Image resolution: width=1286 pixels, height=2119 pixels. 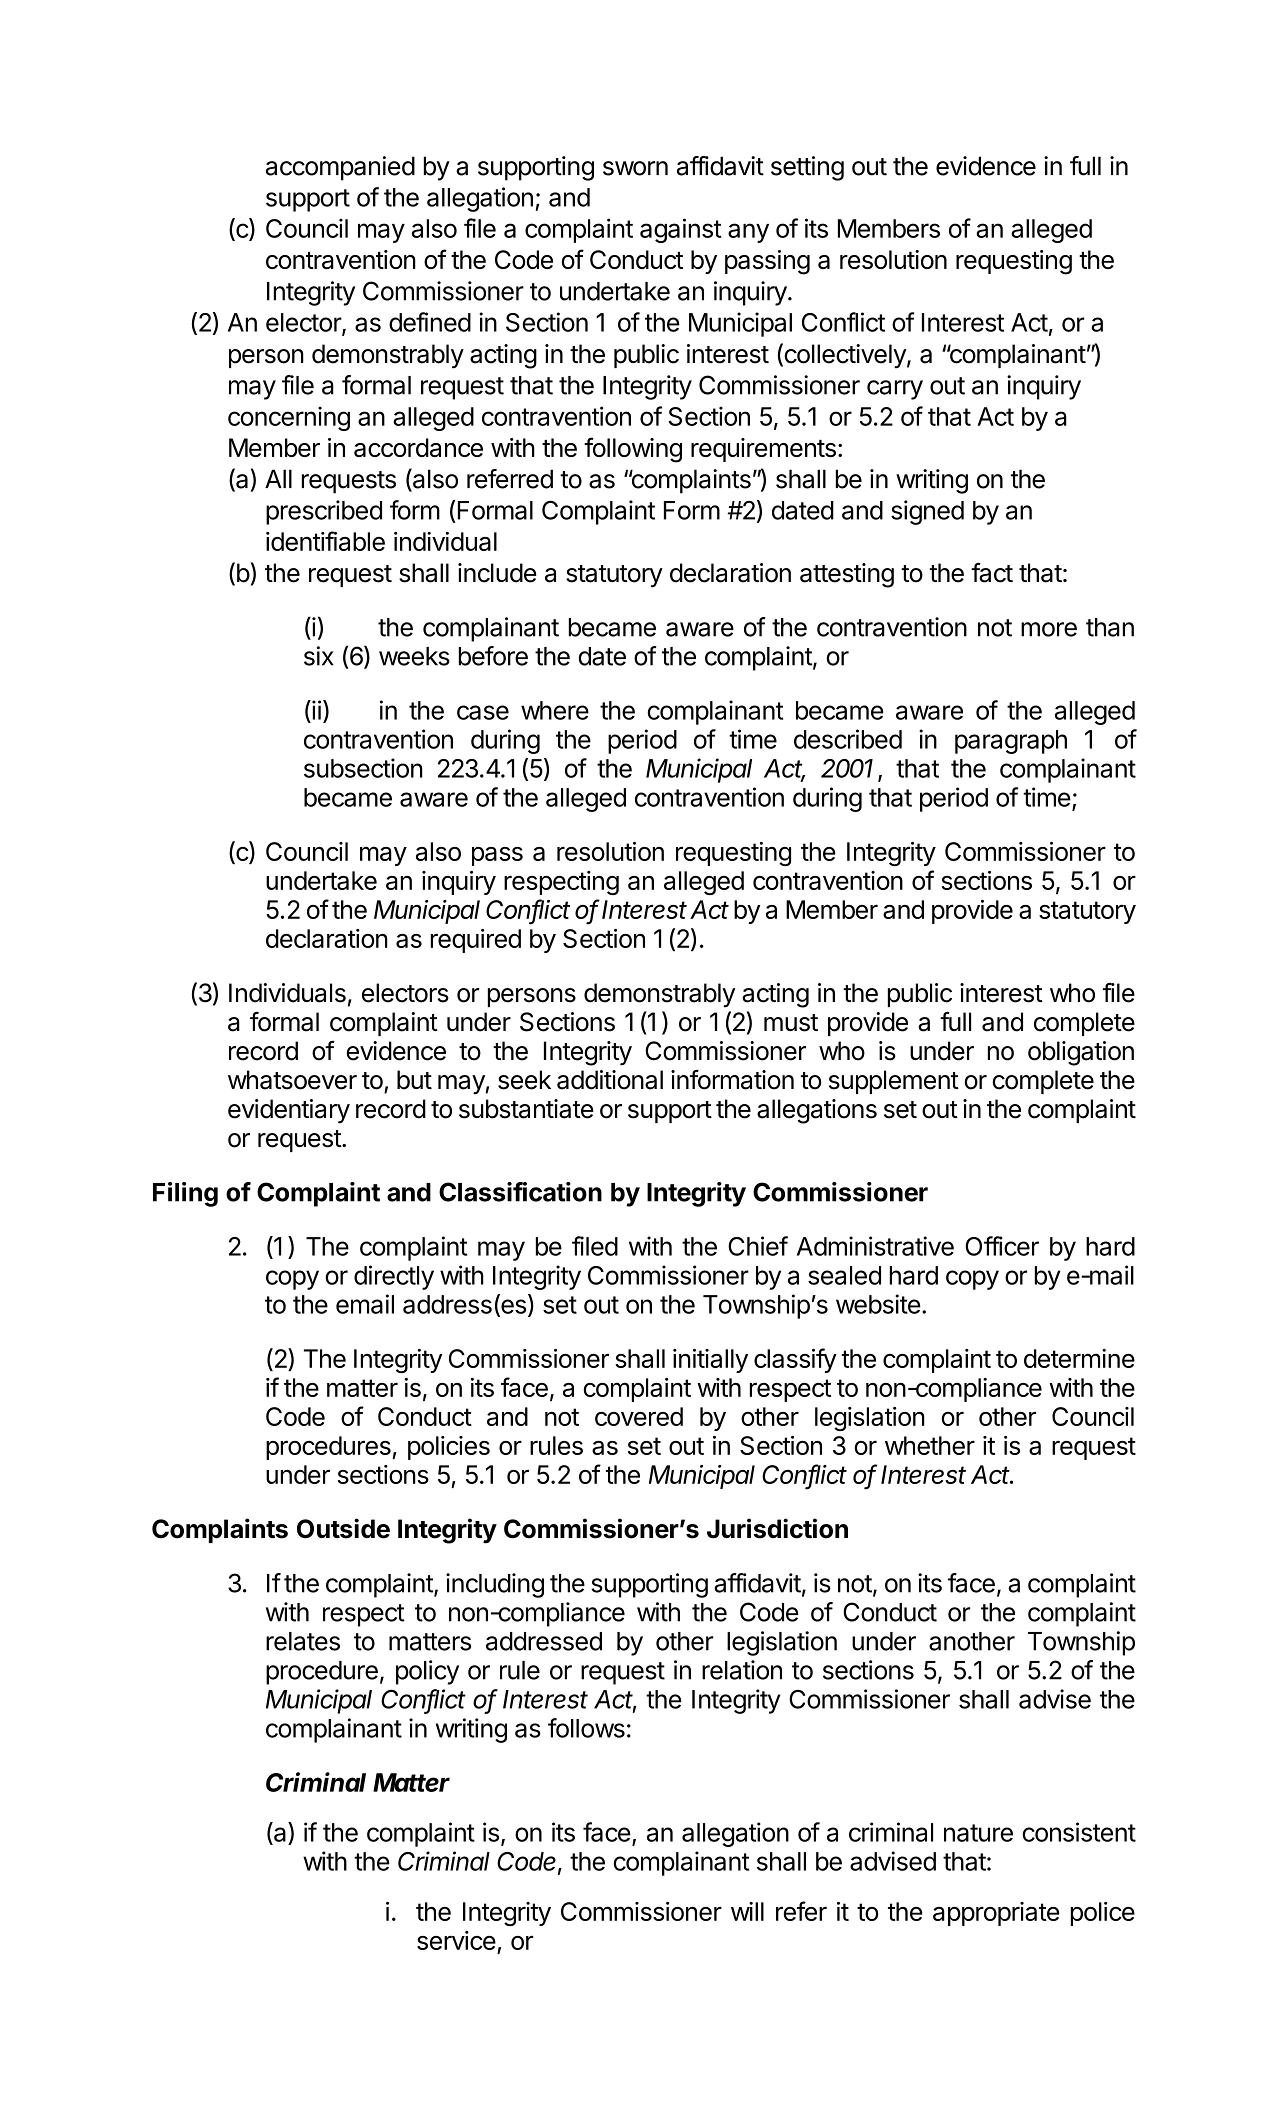 What do you see at coordinates (680, 230) in the page?
I see `against` at bounding box center [680, 230].
